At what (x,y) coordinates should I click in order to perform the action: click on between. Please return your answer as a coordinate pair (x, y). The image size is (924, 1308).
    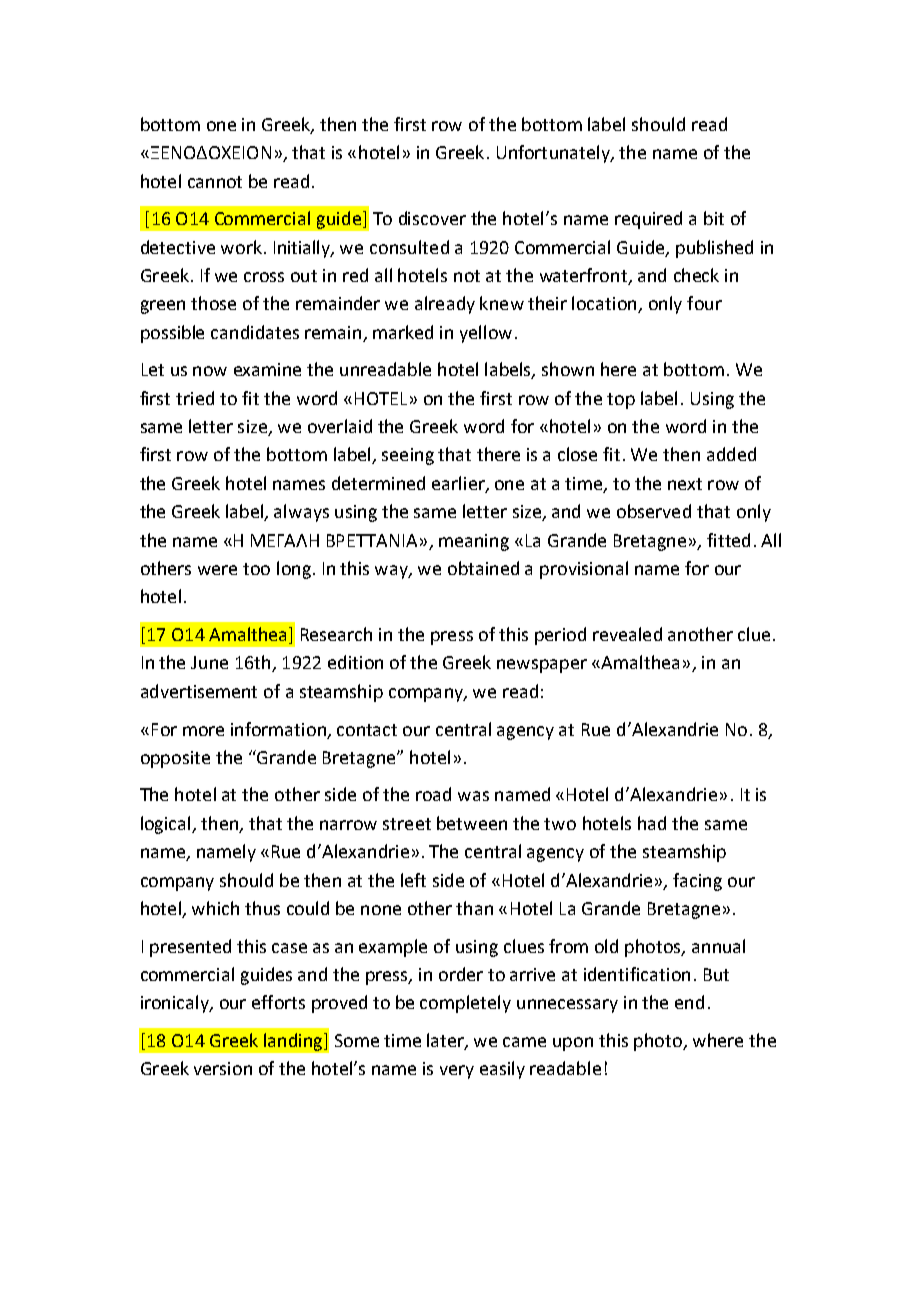
    Looking at the image, I should click on (472, 823).
